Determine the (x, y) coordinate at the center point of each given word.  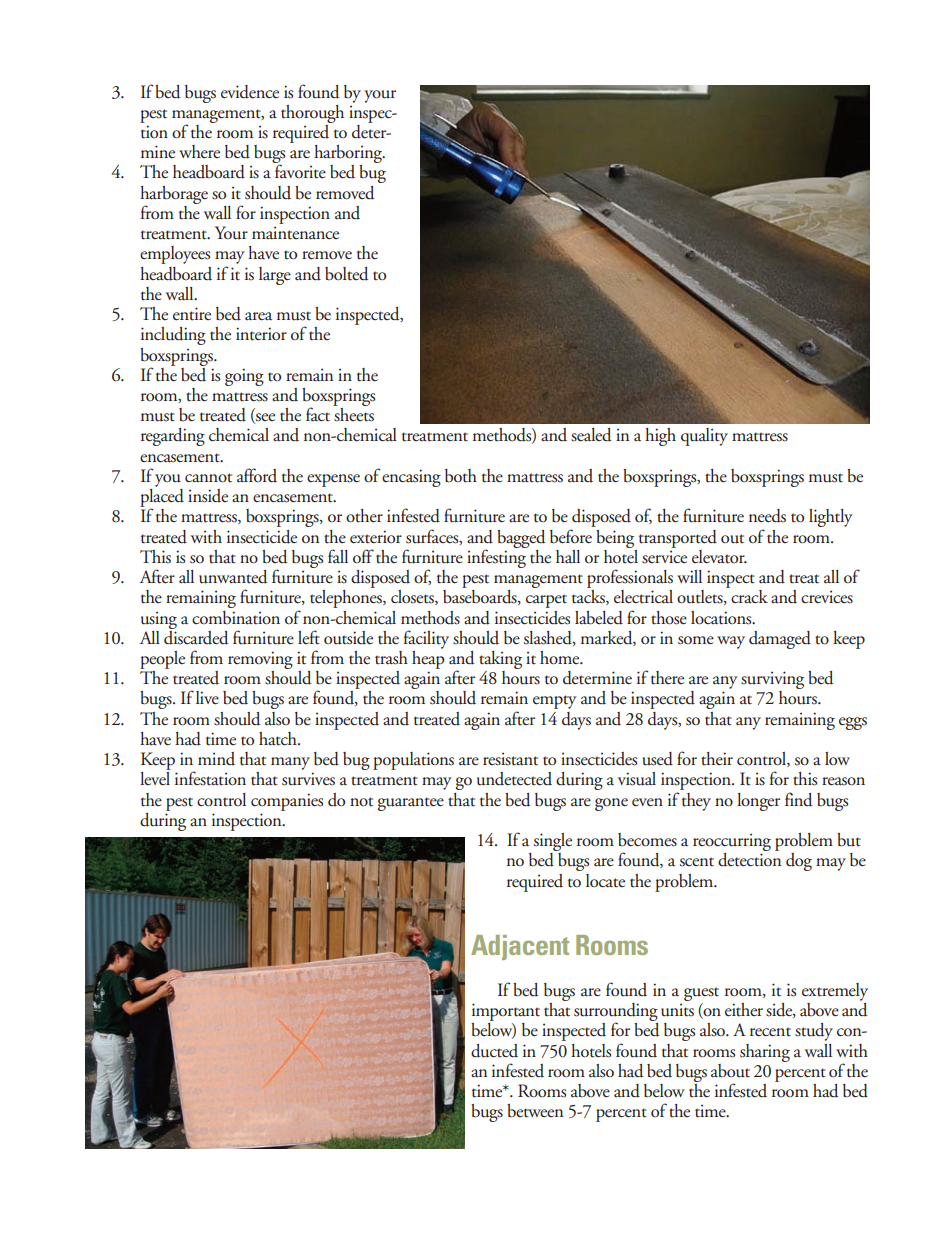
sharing (765, 1053)
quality (704, 437)
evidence (250, 92)
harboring (349, 155)
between (535, 1111)
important (506, 1012)
